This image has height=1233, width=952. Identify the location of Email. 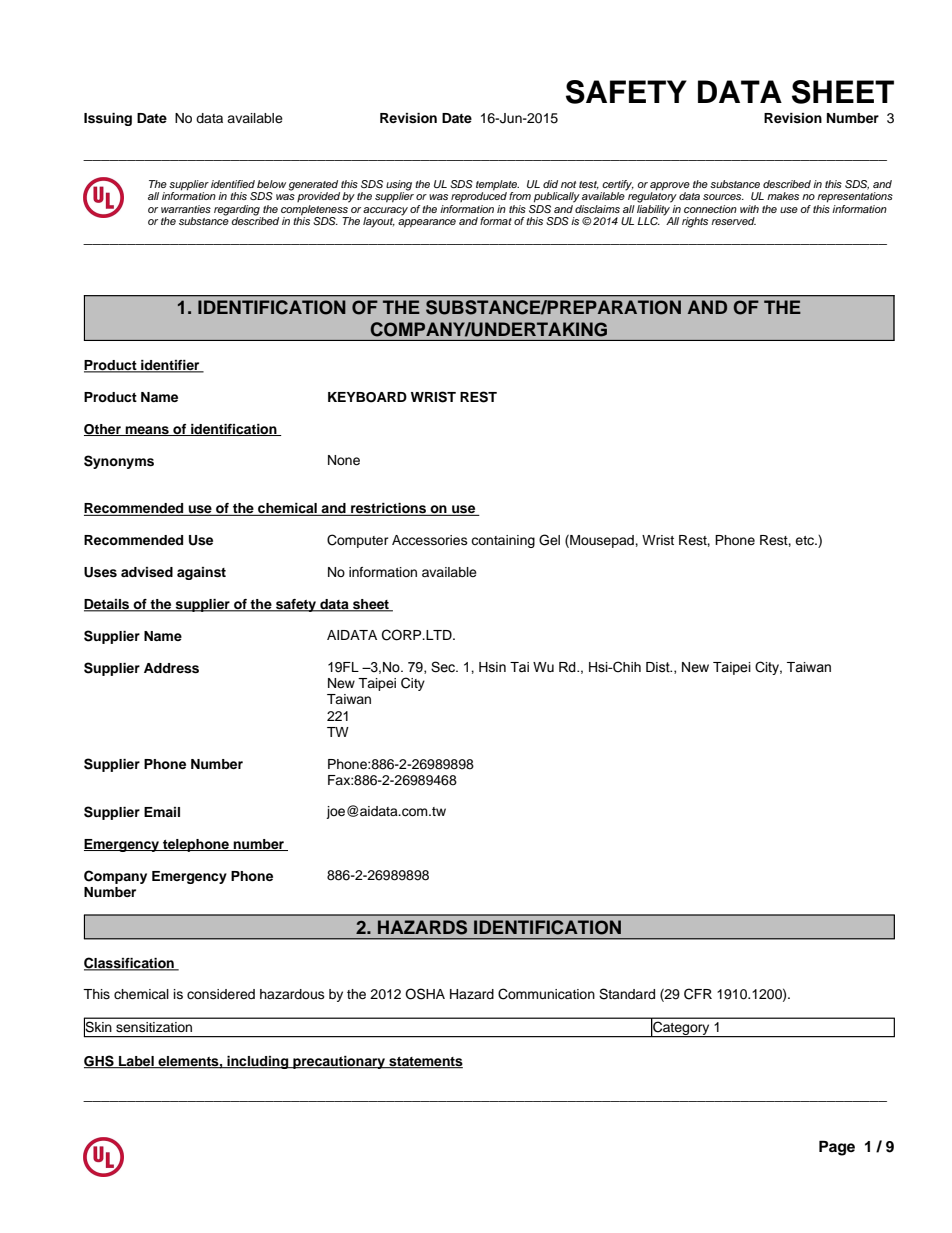
(162, 812).
